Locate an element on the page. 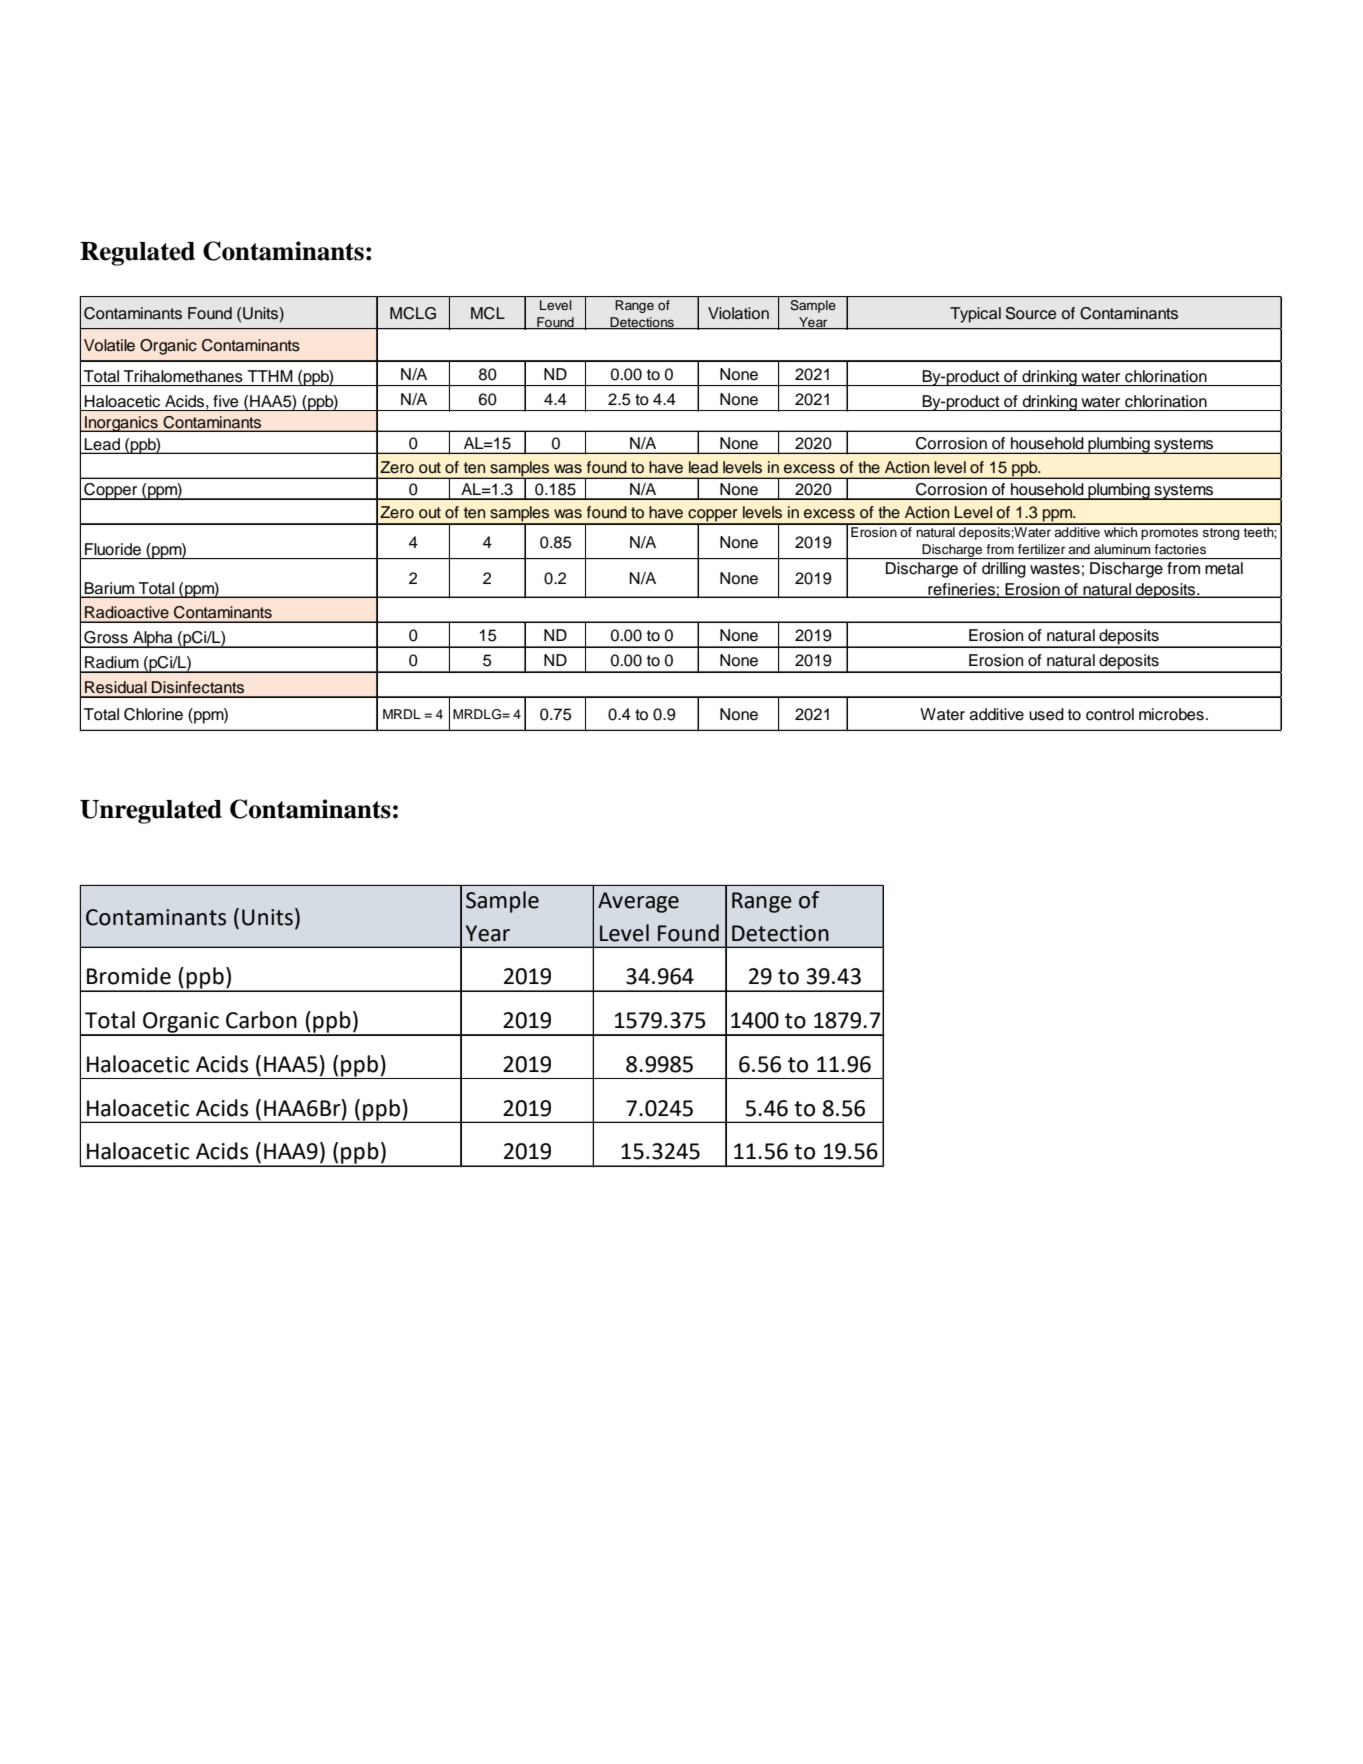 The image size is (1363, 1764). used is located at coordinates (1046, 714).
